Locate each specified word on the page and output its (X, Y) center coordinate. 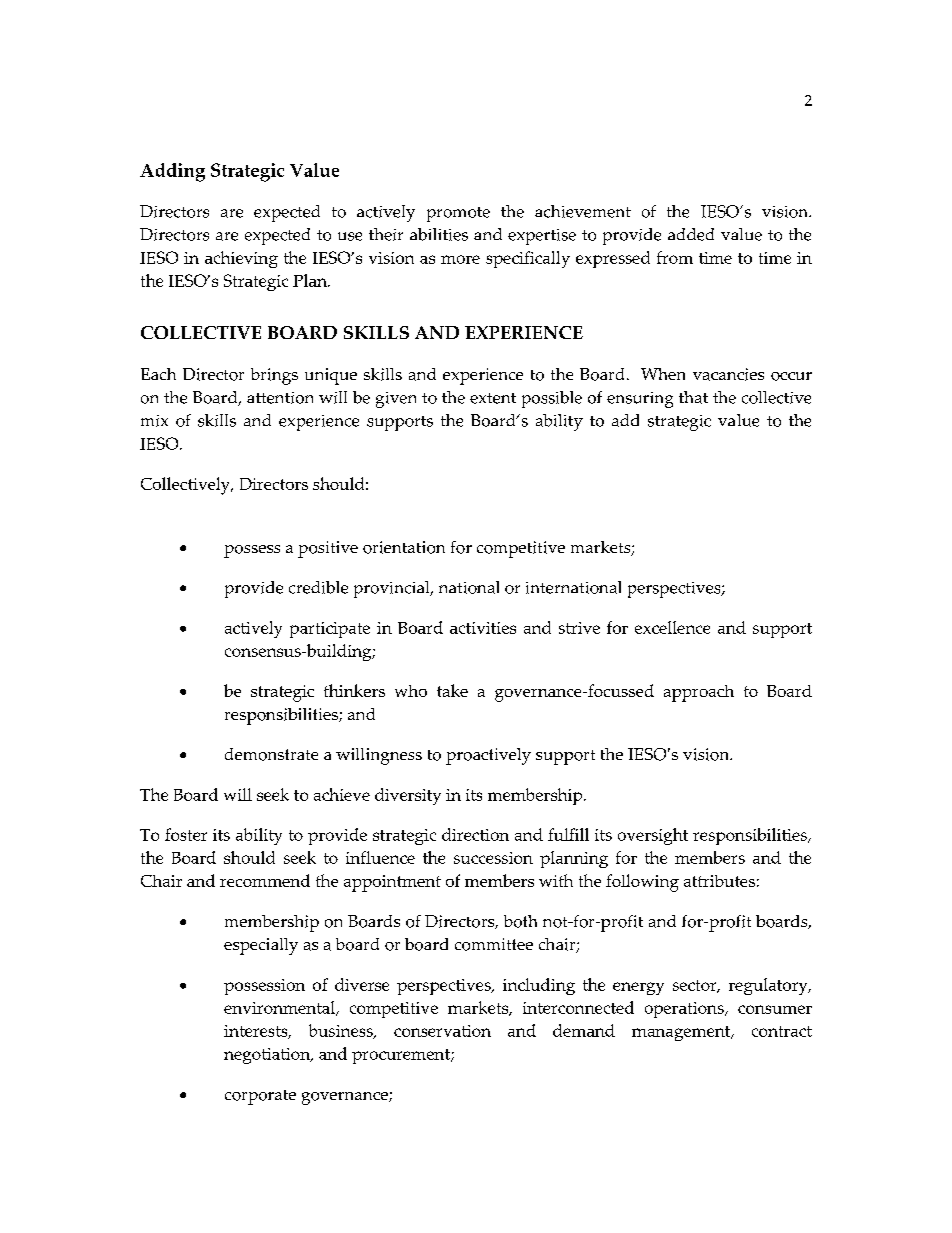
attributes (719, 881)
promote (458, 214)
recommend (265, 880)
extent (493, 398)
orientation (404, 547)
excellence (672, 627)
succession (493, 858)
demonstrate (271, 754)
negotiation (268, 1056)
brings (274, 376)
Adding (172, 172)
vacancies (728, 374)
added (691, 234)
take (452, 690)
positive (328, 549)
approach (699, 693)
